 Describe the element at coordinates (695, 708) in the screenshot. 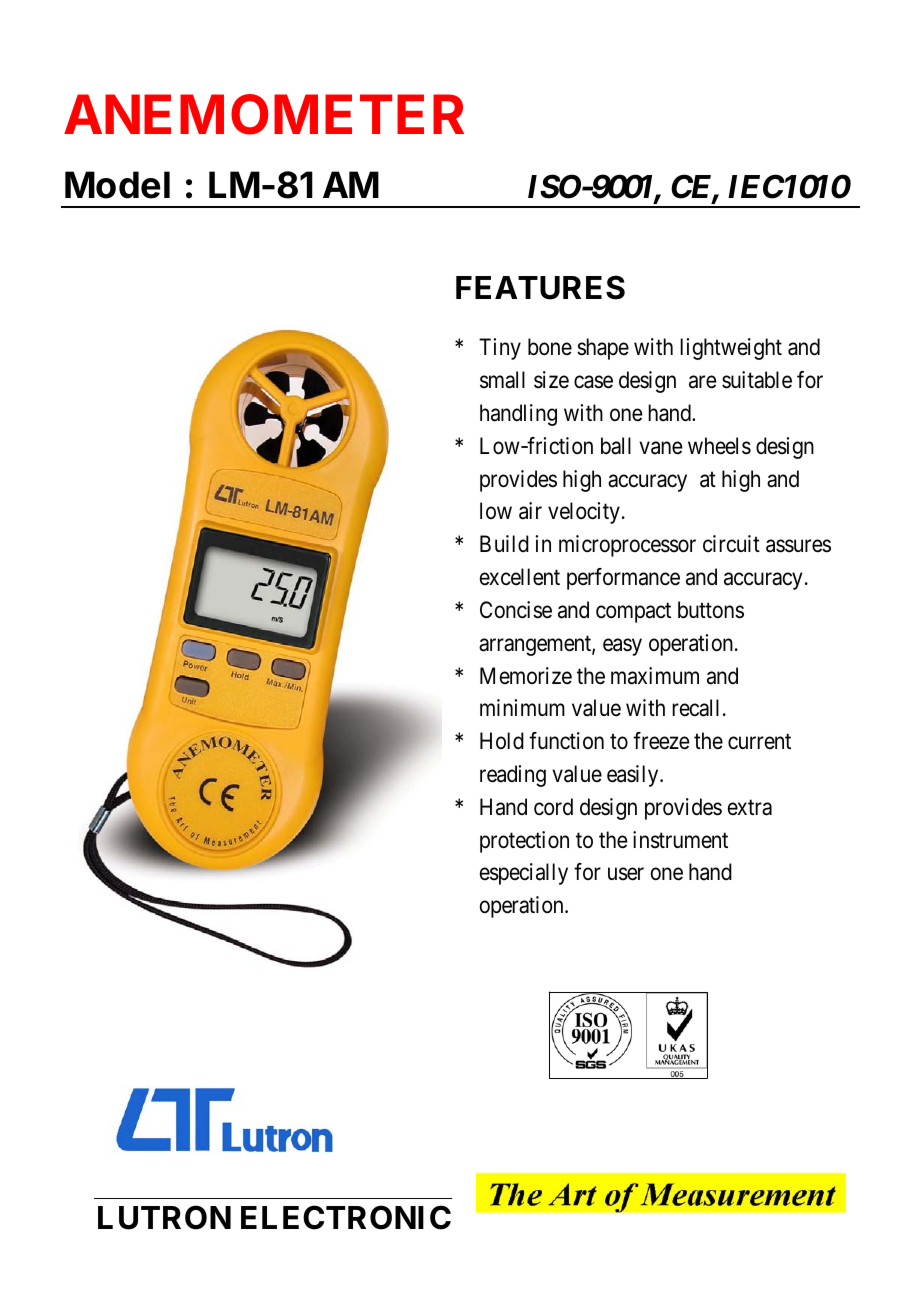

I see `recall` at that location.
